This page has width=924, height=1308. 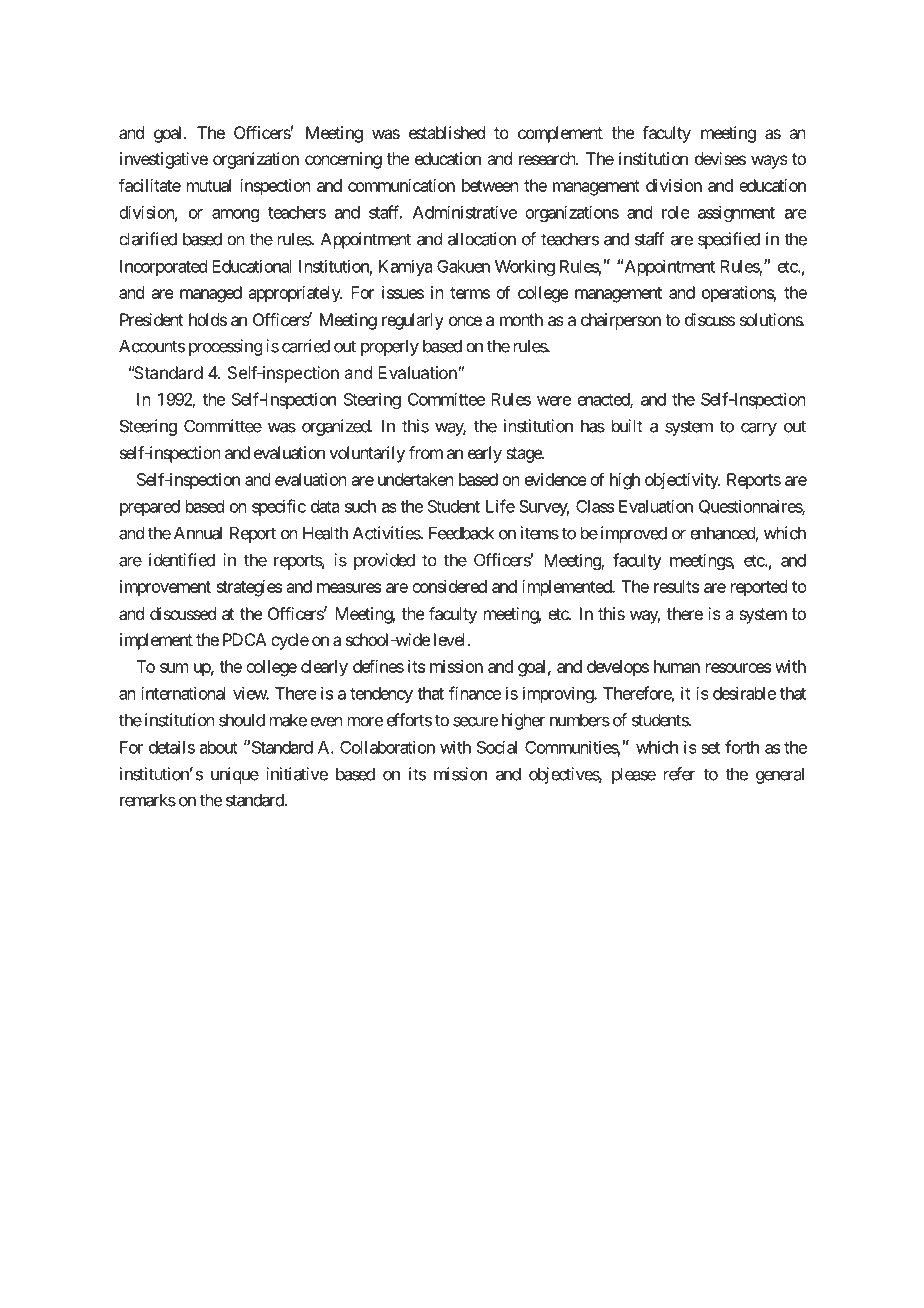 I want to click on chairperson, so click(x=621, y=321).
